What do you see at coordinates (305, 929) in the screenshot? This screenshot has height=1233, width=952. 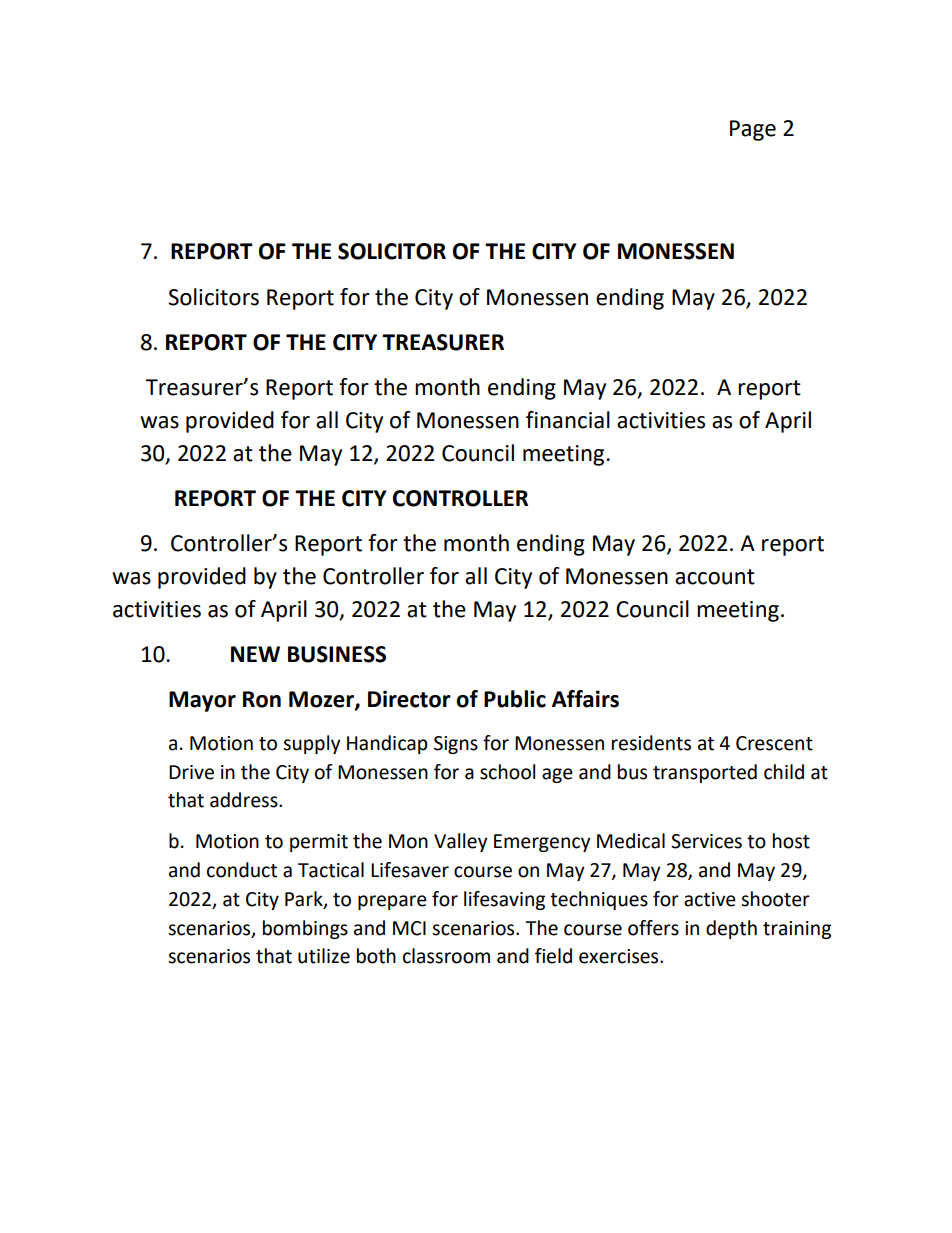 I see `bombings` at bounding box center [305, 929].
